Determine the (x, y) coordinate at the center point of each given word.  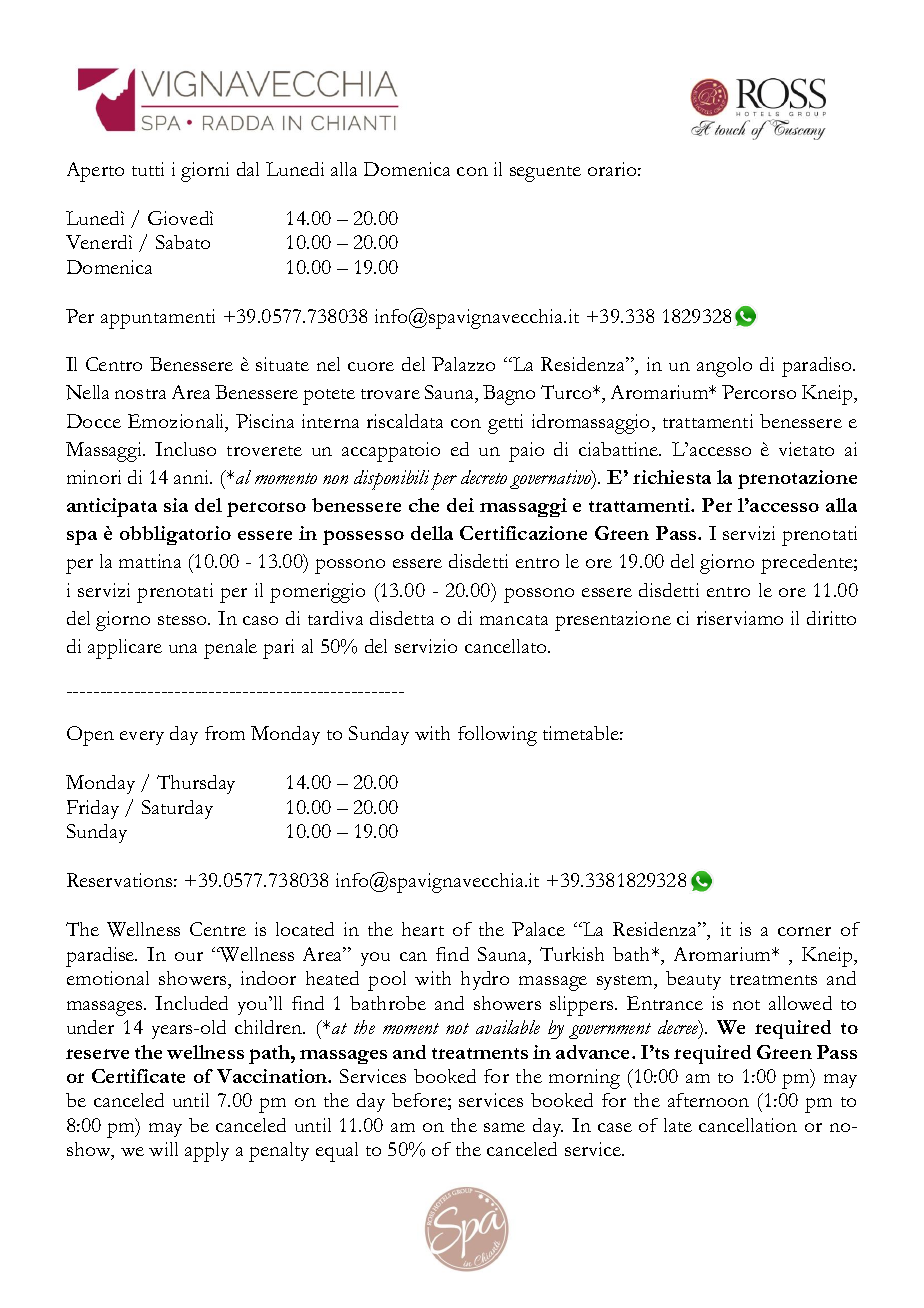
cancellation (748, 1125)
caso (260, 620)
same (504, 1127)
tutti (148, 169)
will (163, 1149)
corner (804, 931)
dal (248, 169)
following (497, 736)
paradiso (818, 367)
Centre (218, 929)
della (432, 533)
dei (460, 505)
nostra (140, 394)
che (424, 505)
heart (423, 929)
